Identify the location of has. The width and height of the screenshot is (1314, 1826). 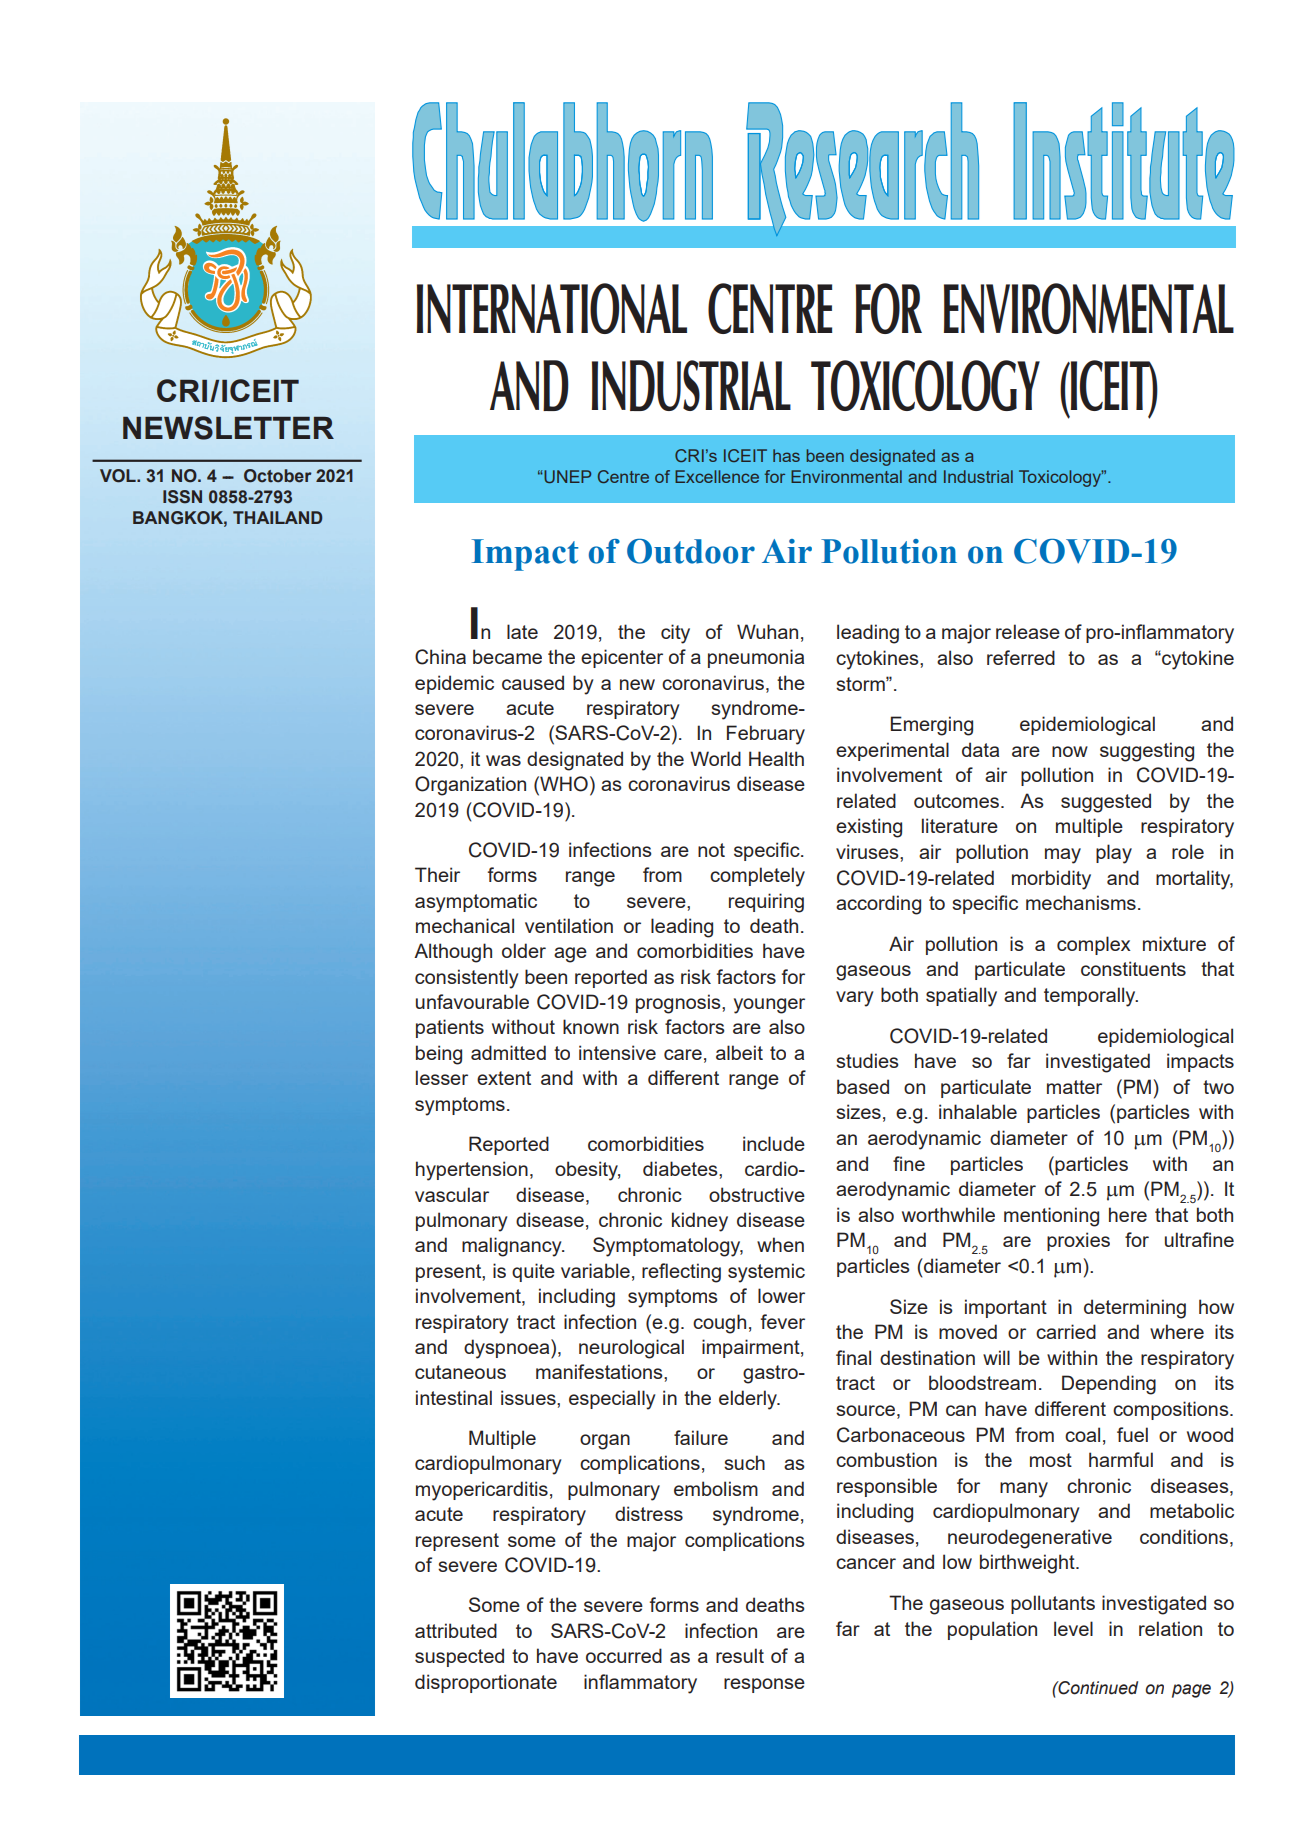
(786, 455).
